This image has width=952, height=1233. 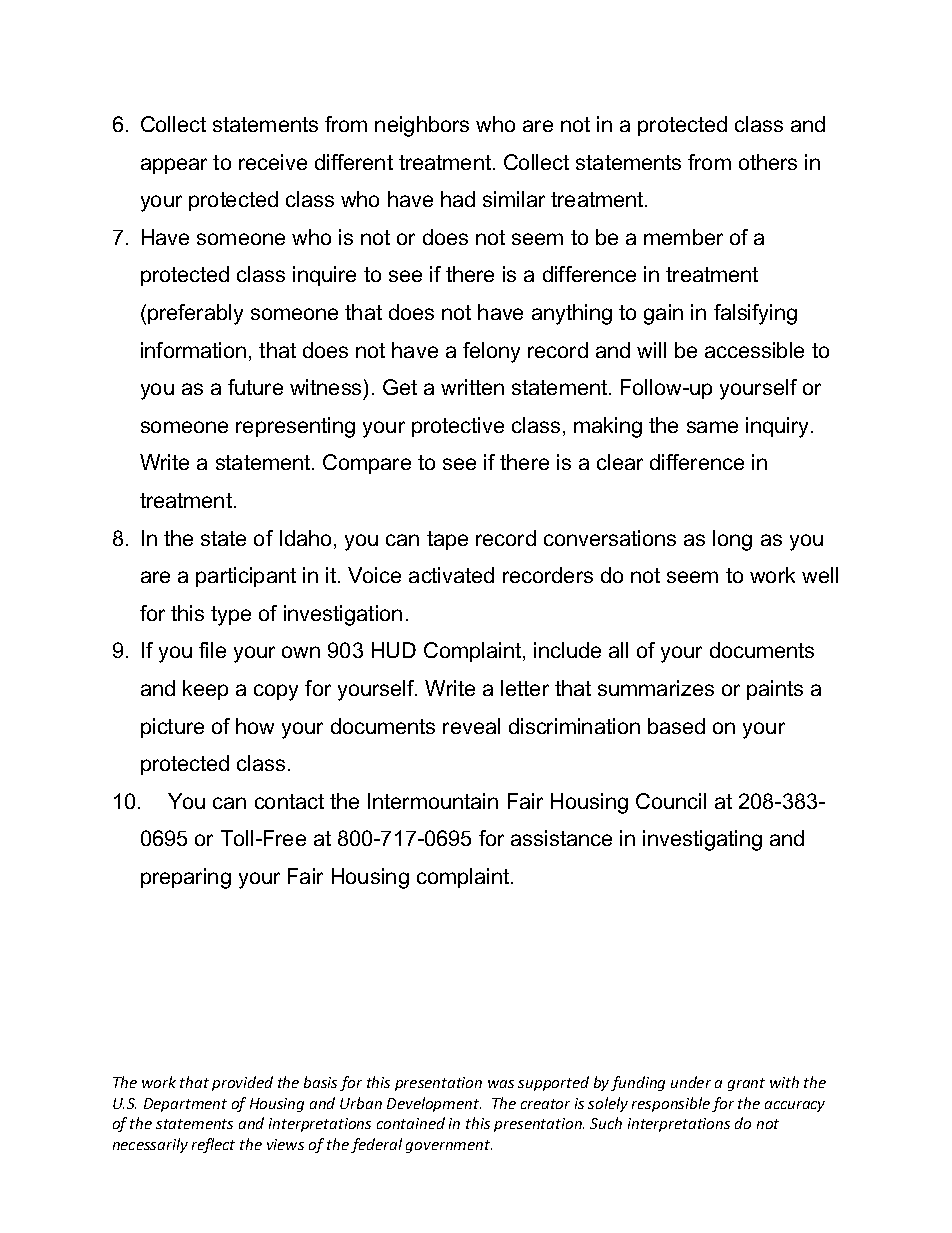 What do you see at coordinates (273, 162) in the image?
I see `receive` at bounding box center [273, 162].
